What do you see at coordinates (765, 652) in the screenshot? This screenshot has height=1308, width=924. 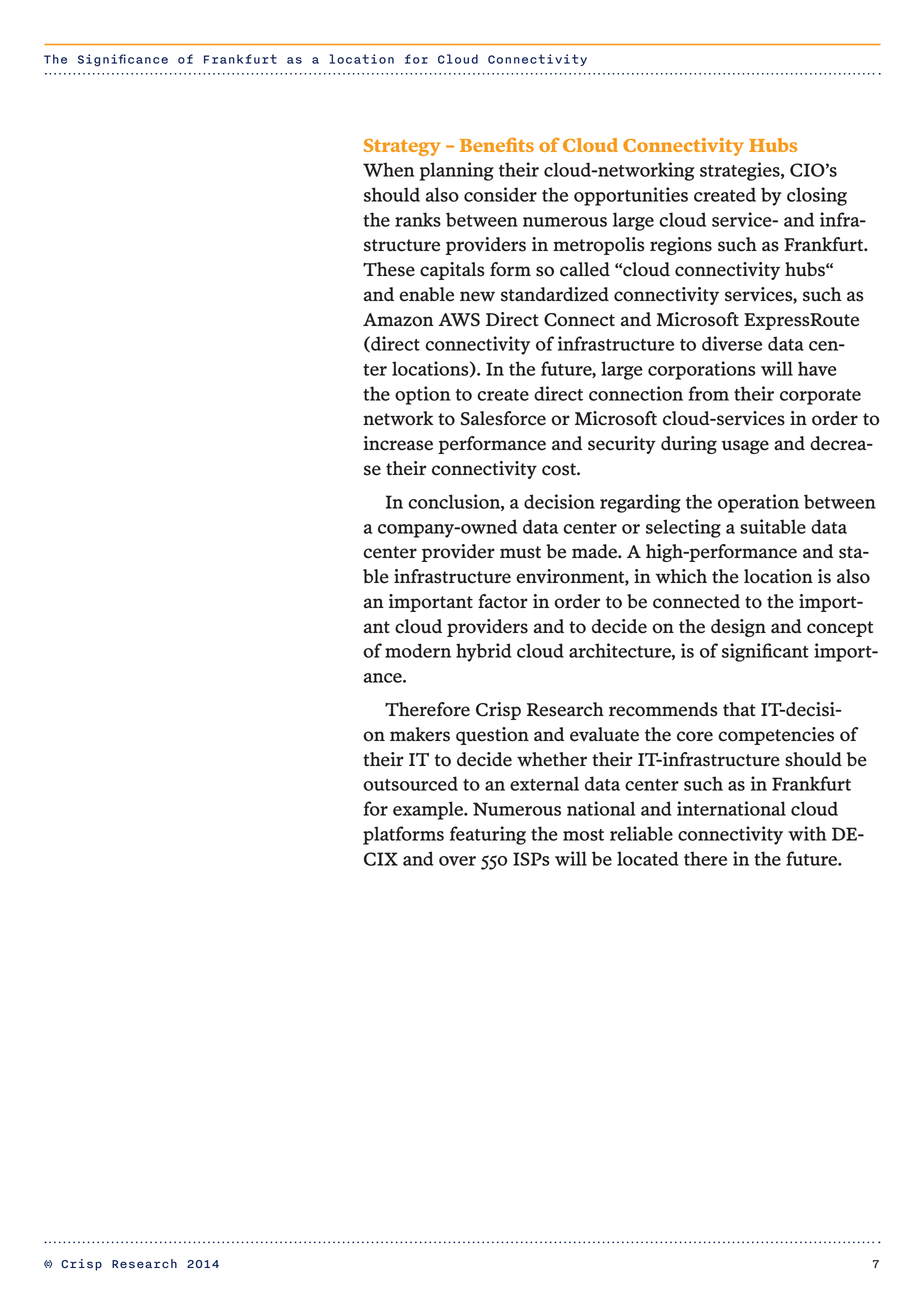 I see `significant` at bounding box center [765, 652].
